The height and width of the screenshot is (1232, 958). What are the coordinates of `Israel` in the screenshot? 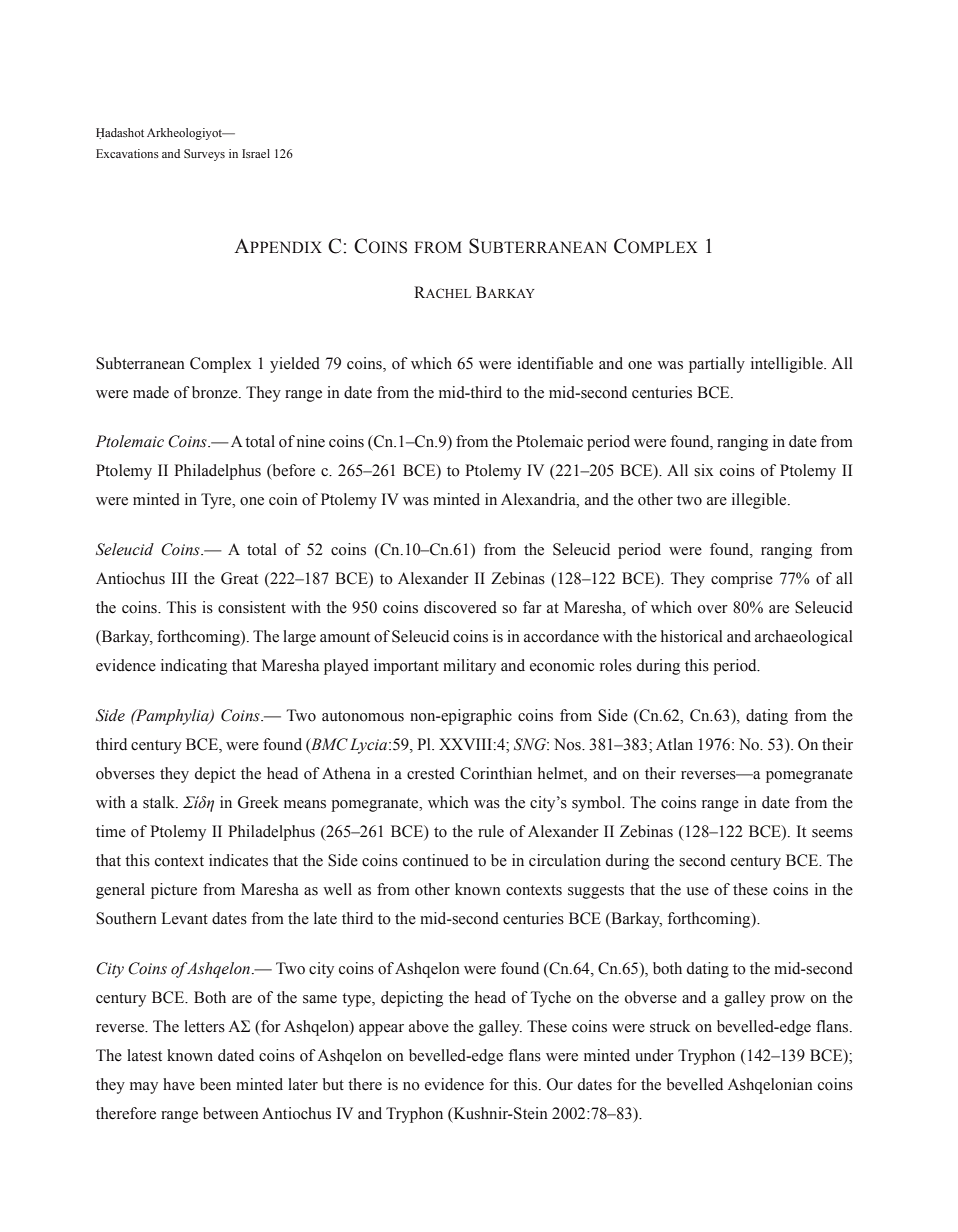 It's located at (256, 153).
